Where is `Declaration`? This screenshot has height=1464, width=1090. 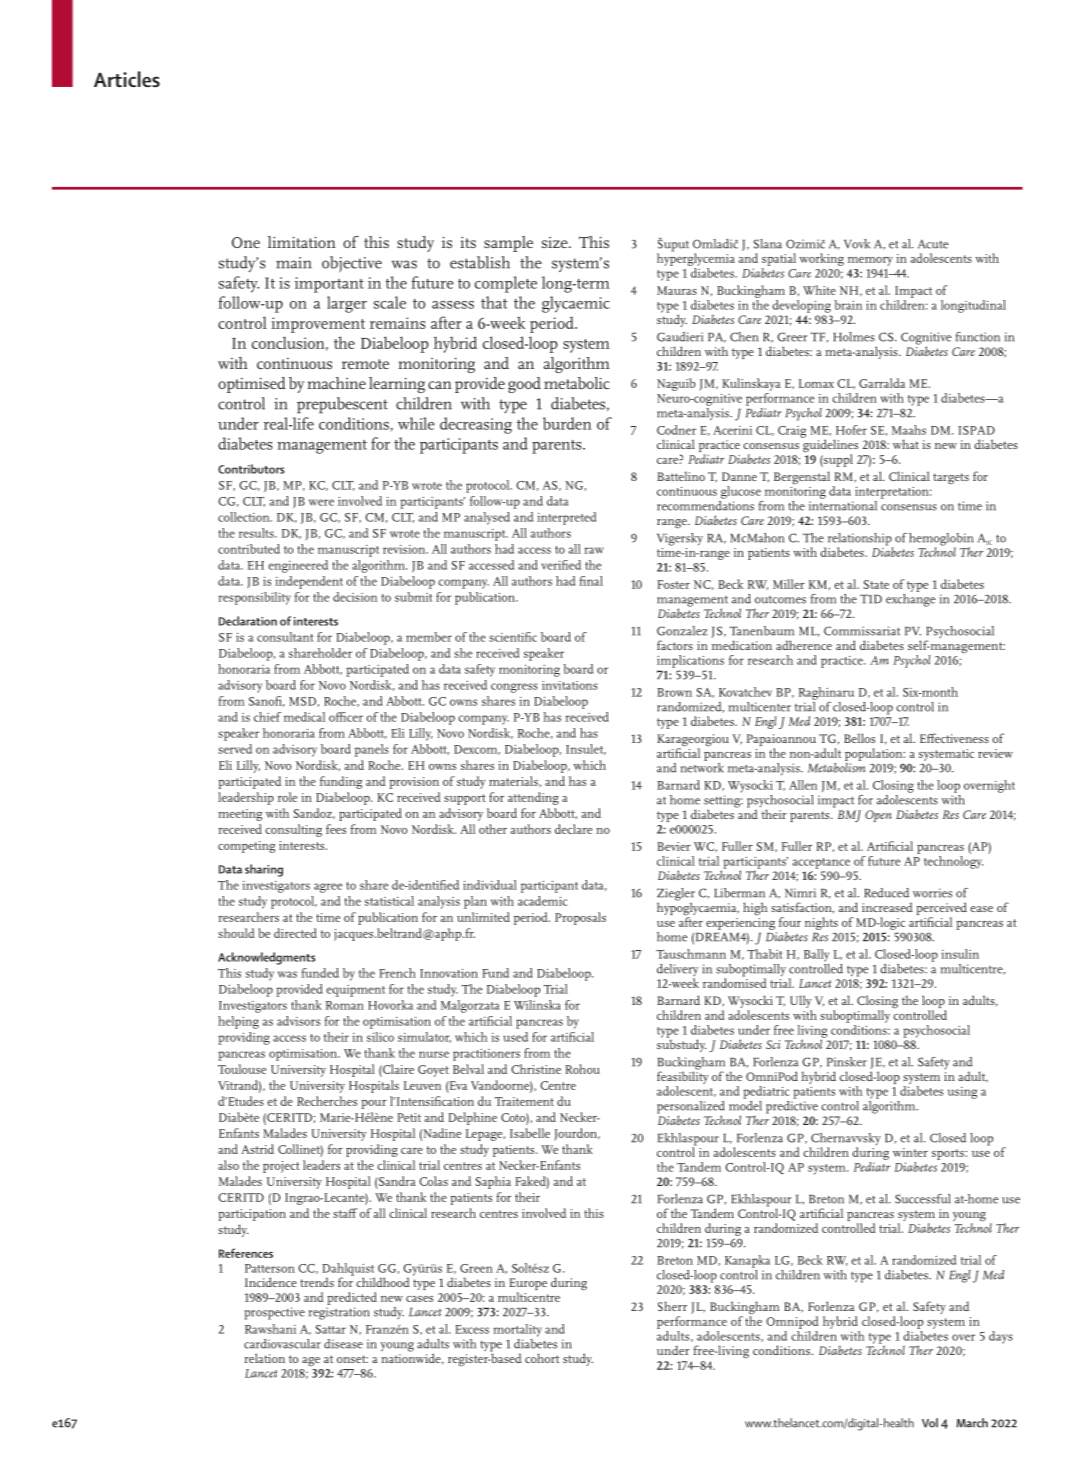 Declaration is located at coordinates (248, 621).
